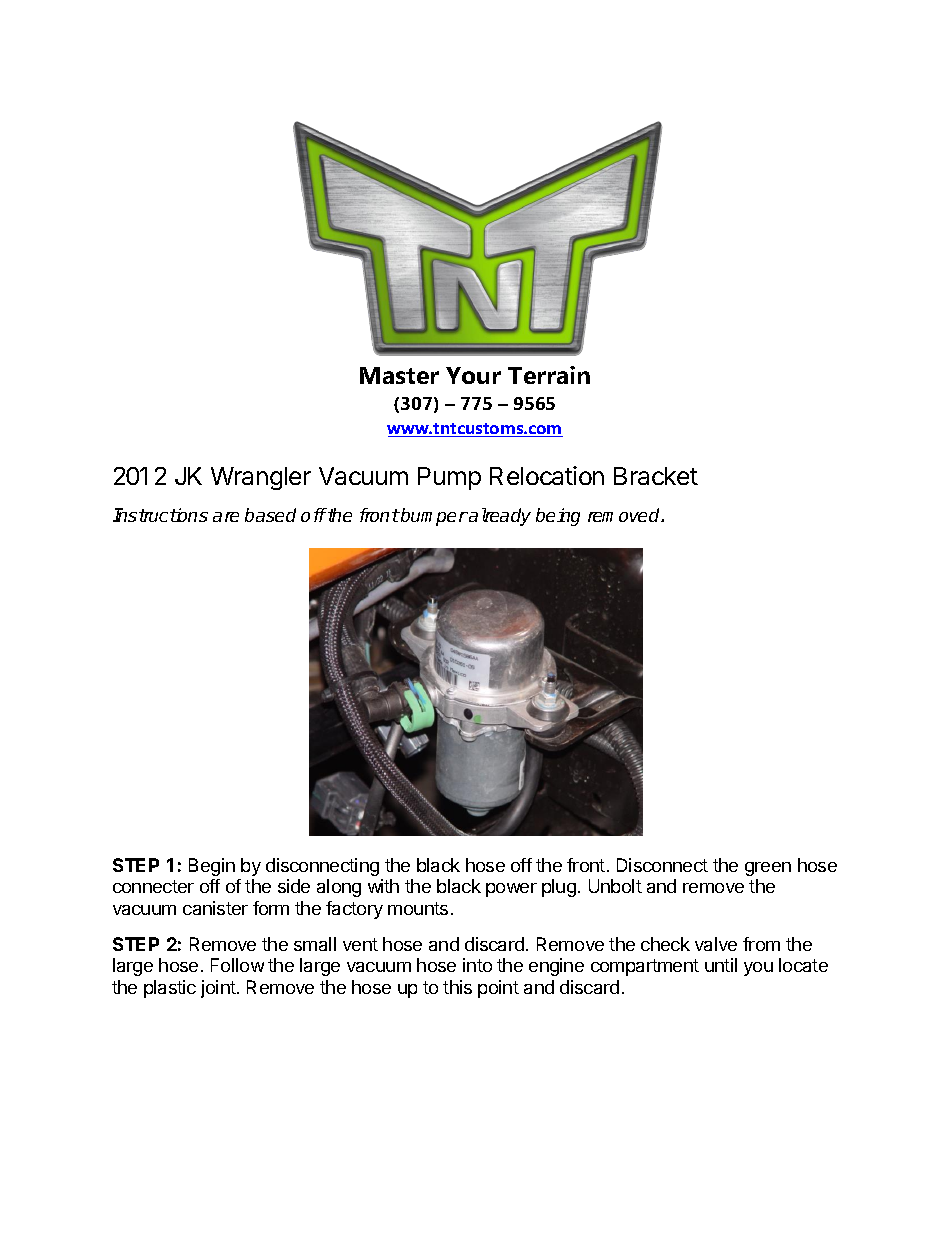  What do you see at coordinates (499, 517) in the screenshot?
I see `already` at bounding box center [499, 517].
